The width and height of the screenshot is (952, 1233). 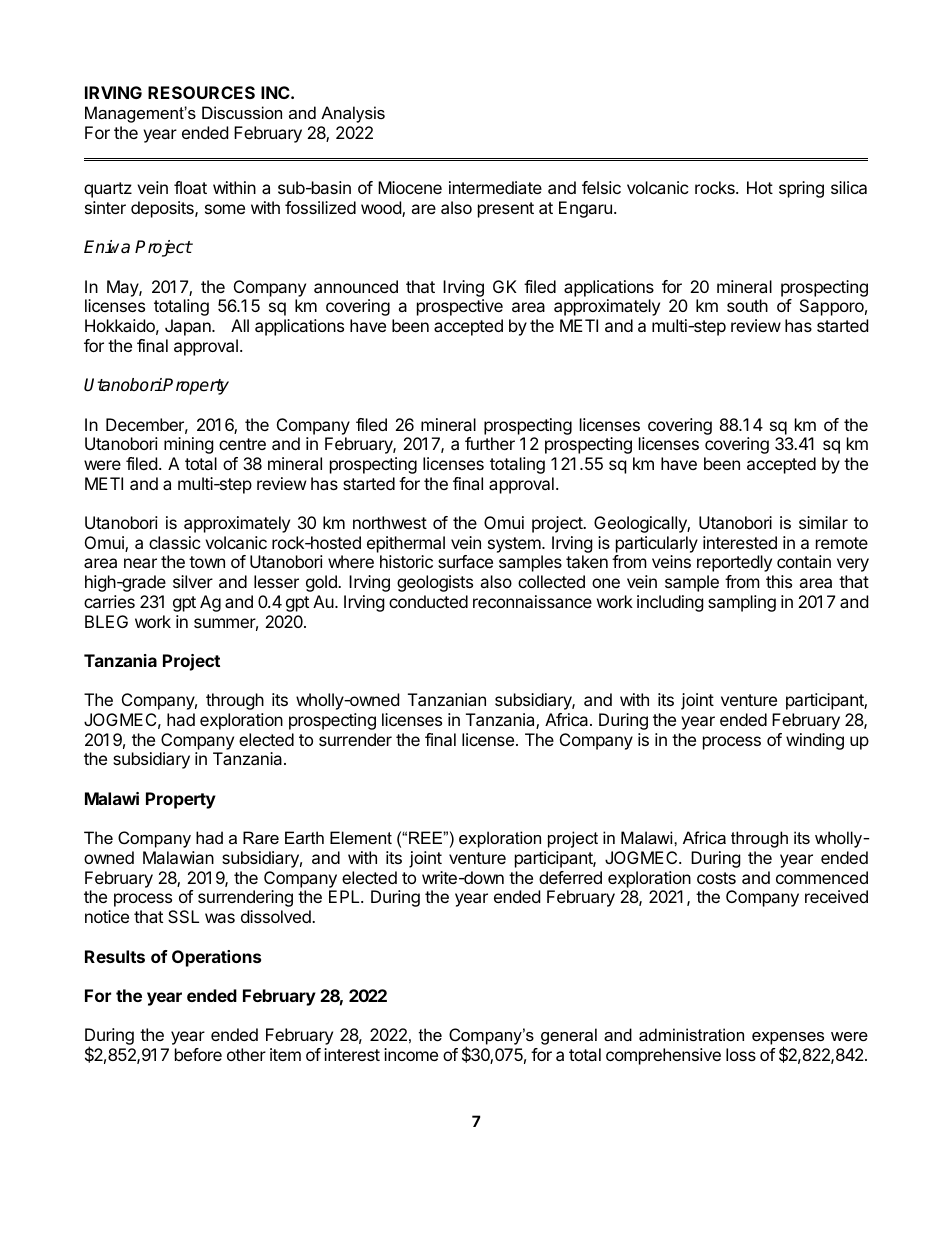 I want to click on this, so click(x=779, y=581).
